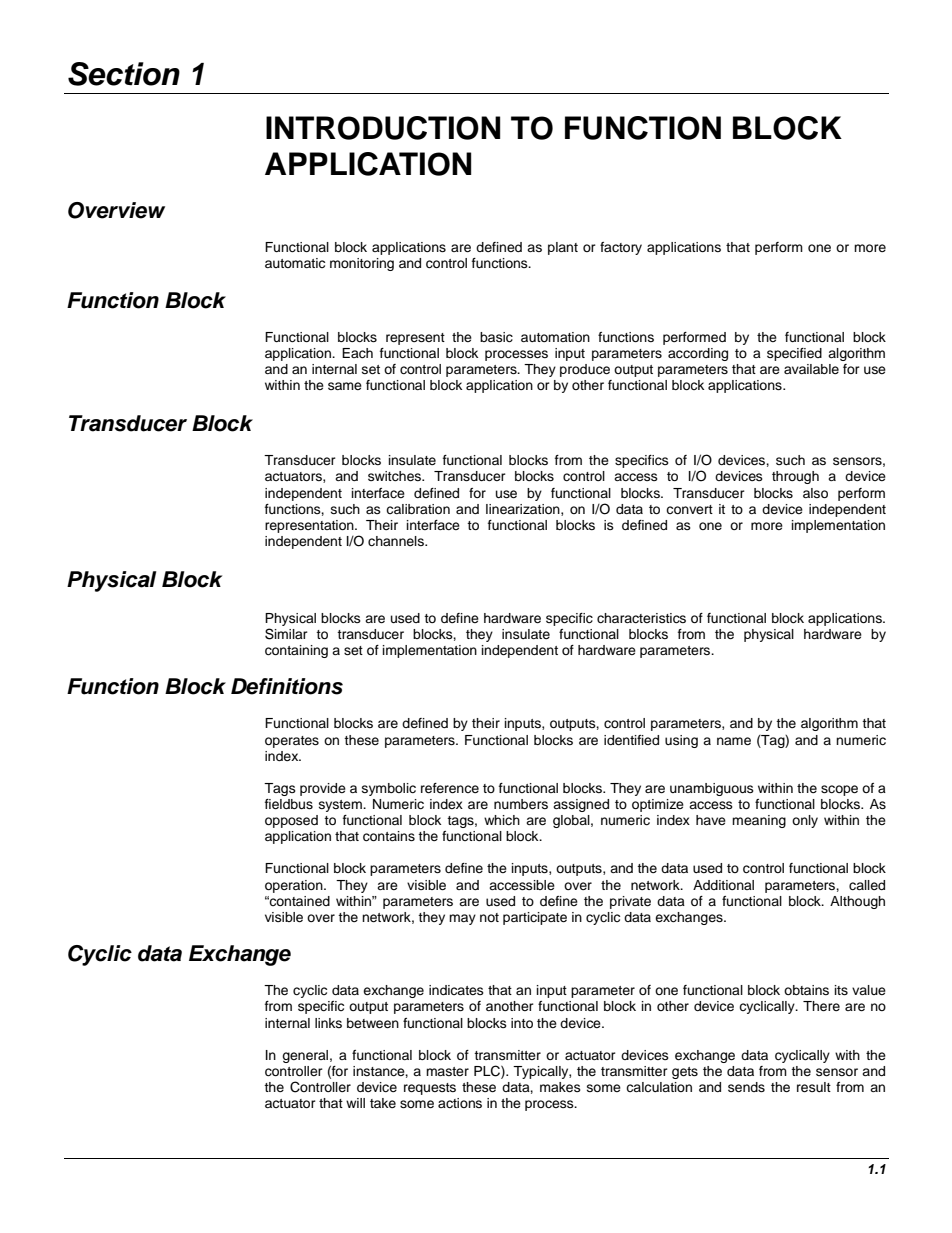  Describe the element at coordinates (295, 263) in the image. I see `automatic` at that location.
